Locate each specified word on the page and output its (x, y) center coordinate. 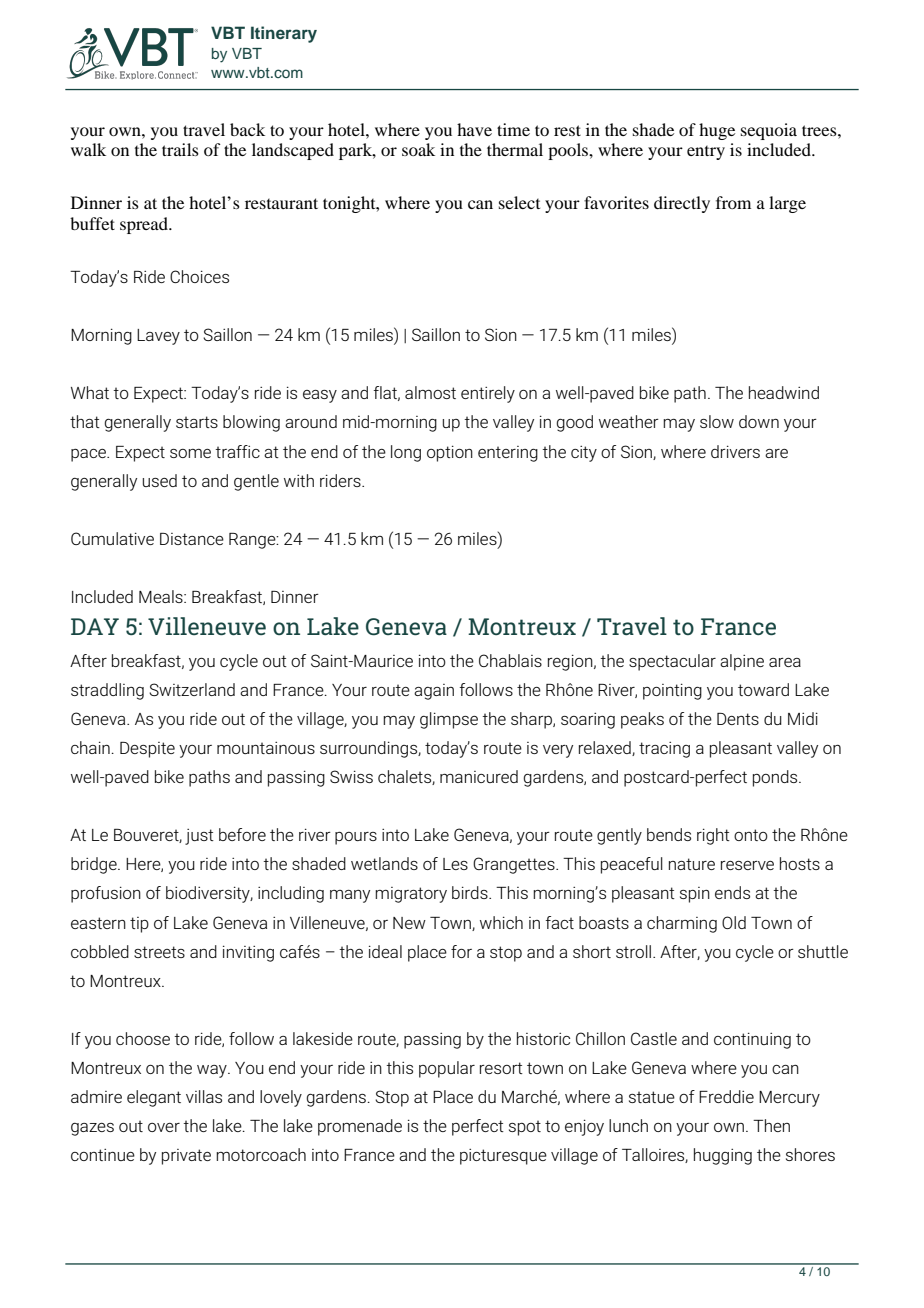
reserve (747, 865)
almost (430, 392)
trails (180, 149)
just (199, 837)
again (434, 692)
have (474, 129)
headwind (784, 392)
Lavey (158, 337)
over (164, 1127)
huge (717, 131)
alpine (742, 662)
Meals (162, 596)
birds (471, 892)
